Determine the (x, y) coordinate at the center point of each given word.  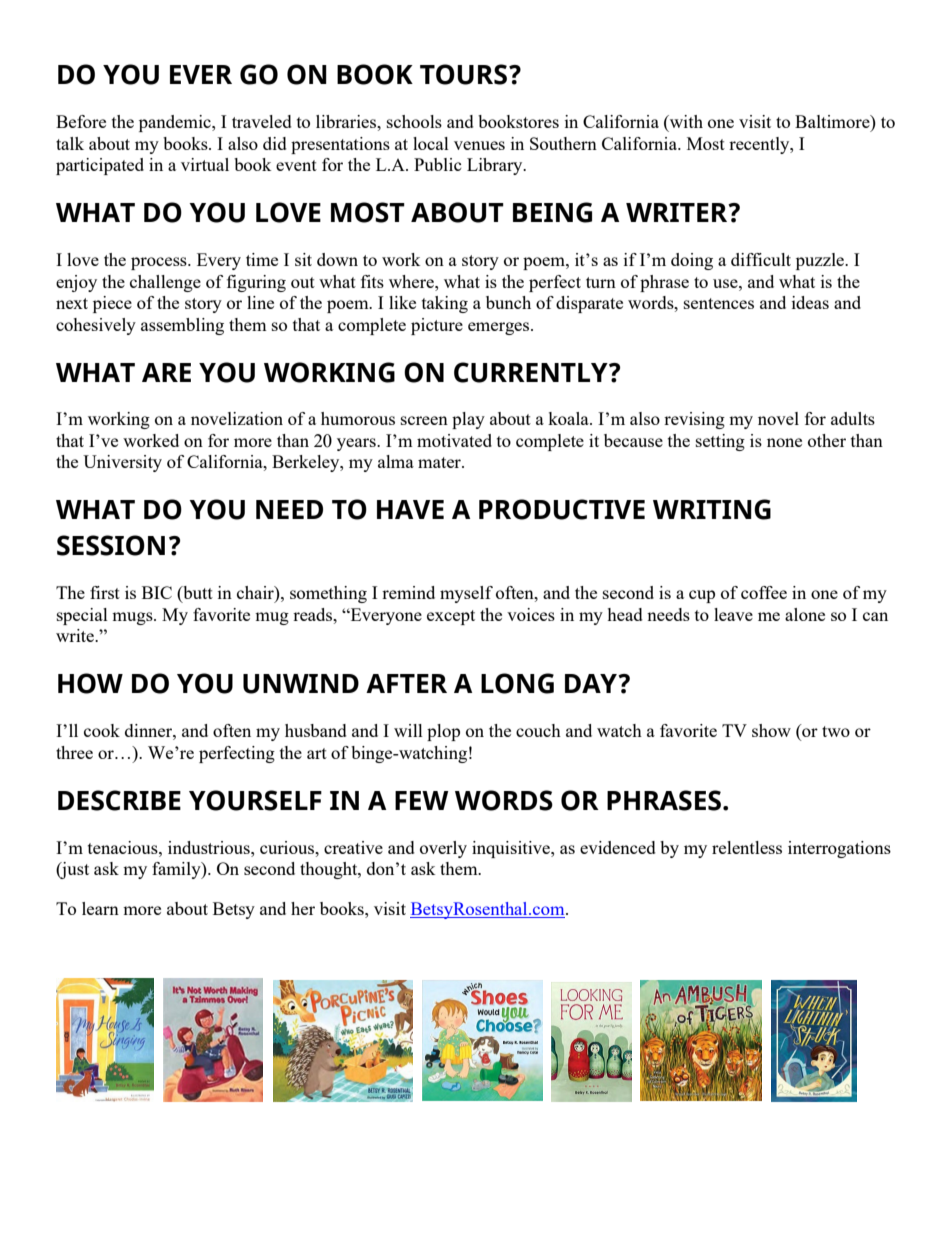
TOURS (463, 74)
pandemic (176, 123)
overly (443, 849)
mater (440, 462)
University (122, 463)
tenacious (124, 847)
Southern (563, 143)
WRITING (712, 509)
